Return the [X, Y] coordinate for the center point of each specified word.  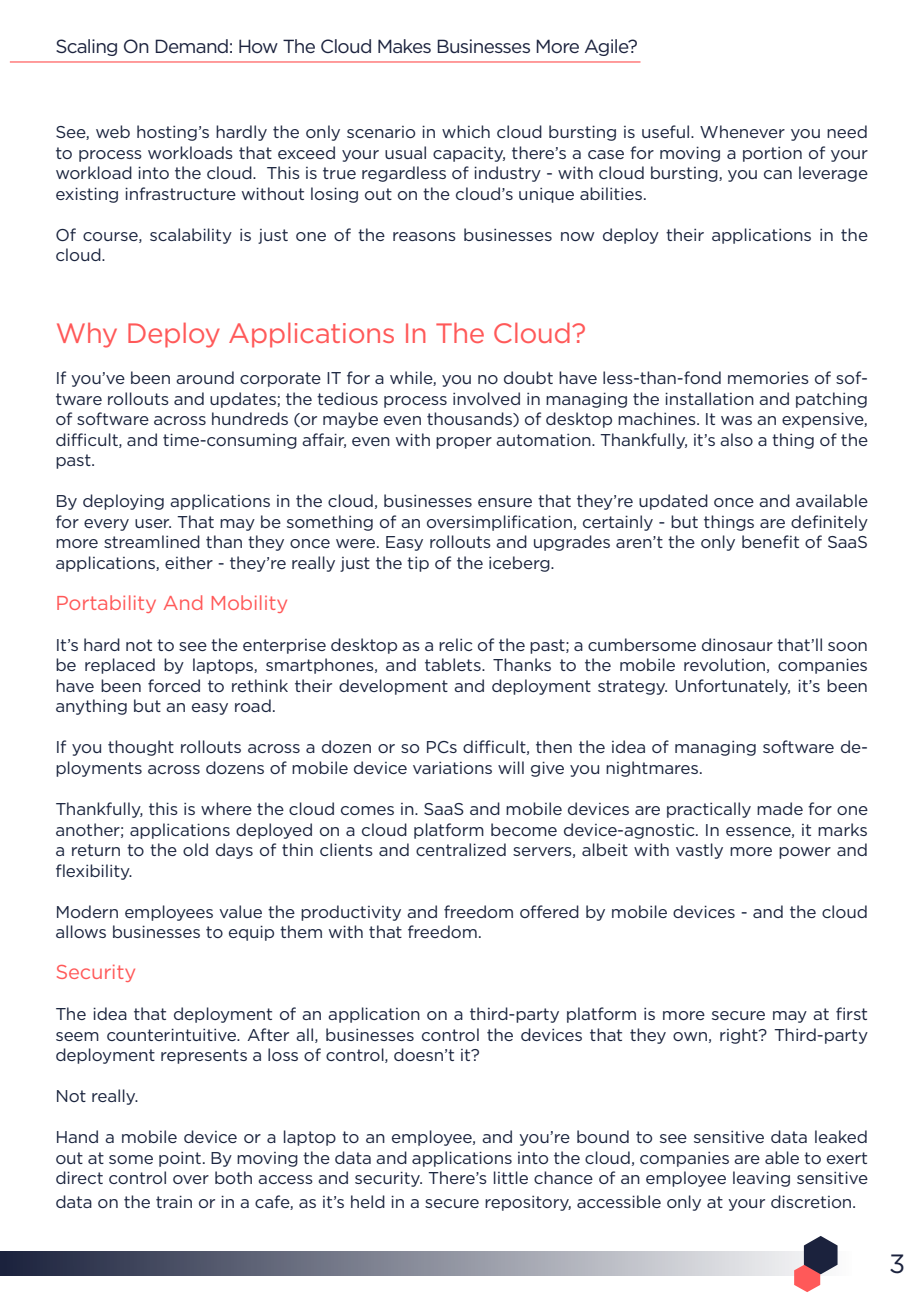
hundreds [250, 418]
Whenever [742, 131]
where [226, 808]
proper [464, 443]
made [780, 808]
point [180, 1159]
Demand [191, 46]
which [466, 131]
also [736, 439]
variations [452, 768]
